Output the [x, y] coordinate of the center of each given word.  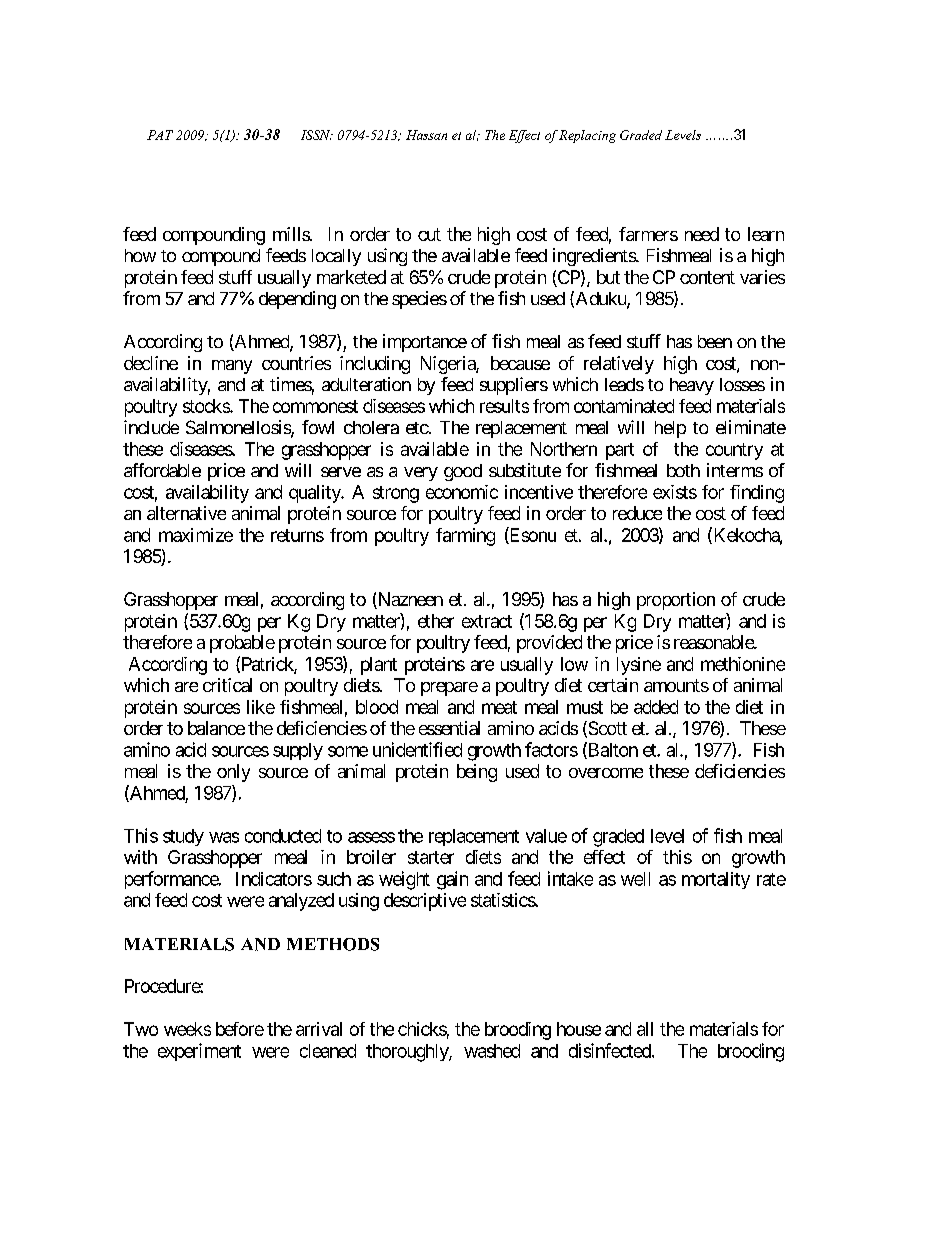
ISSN [317, 135]
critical [227, 685]
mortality [716, 880]
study [183, 837]
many [232, 367]
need [702, 234]
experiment [199, 1052]
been [715, 341]
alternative [186, 513]
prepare [449, 689]
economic [462, 492]
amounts [676, 685]
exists [675, 492]
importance [425, 343]
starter [431, 857]
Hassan [426, 135]
